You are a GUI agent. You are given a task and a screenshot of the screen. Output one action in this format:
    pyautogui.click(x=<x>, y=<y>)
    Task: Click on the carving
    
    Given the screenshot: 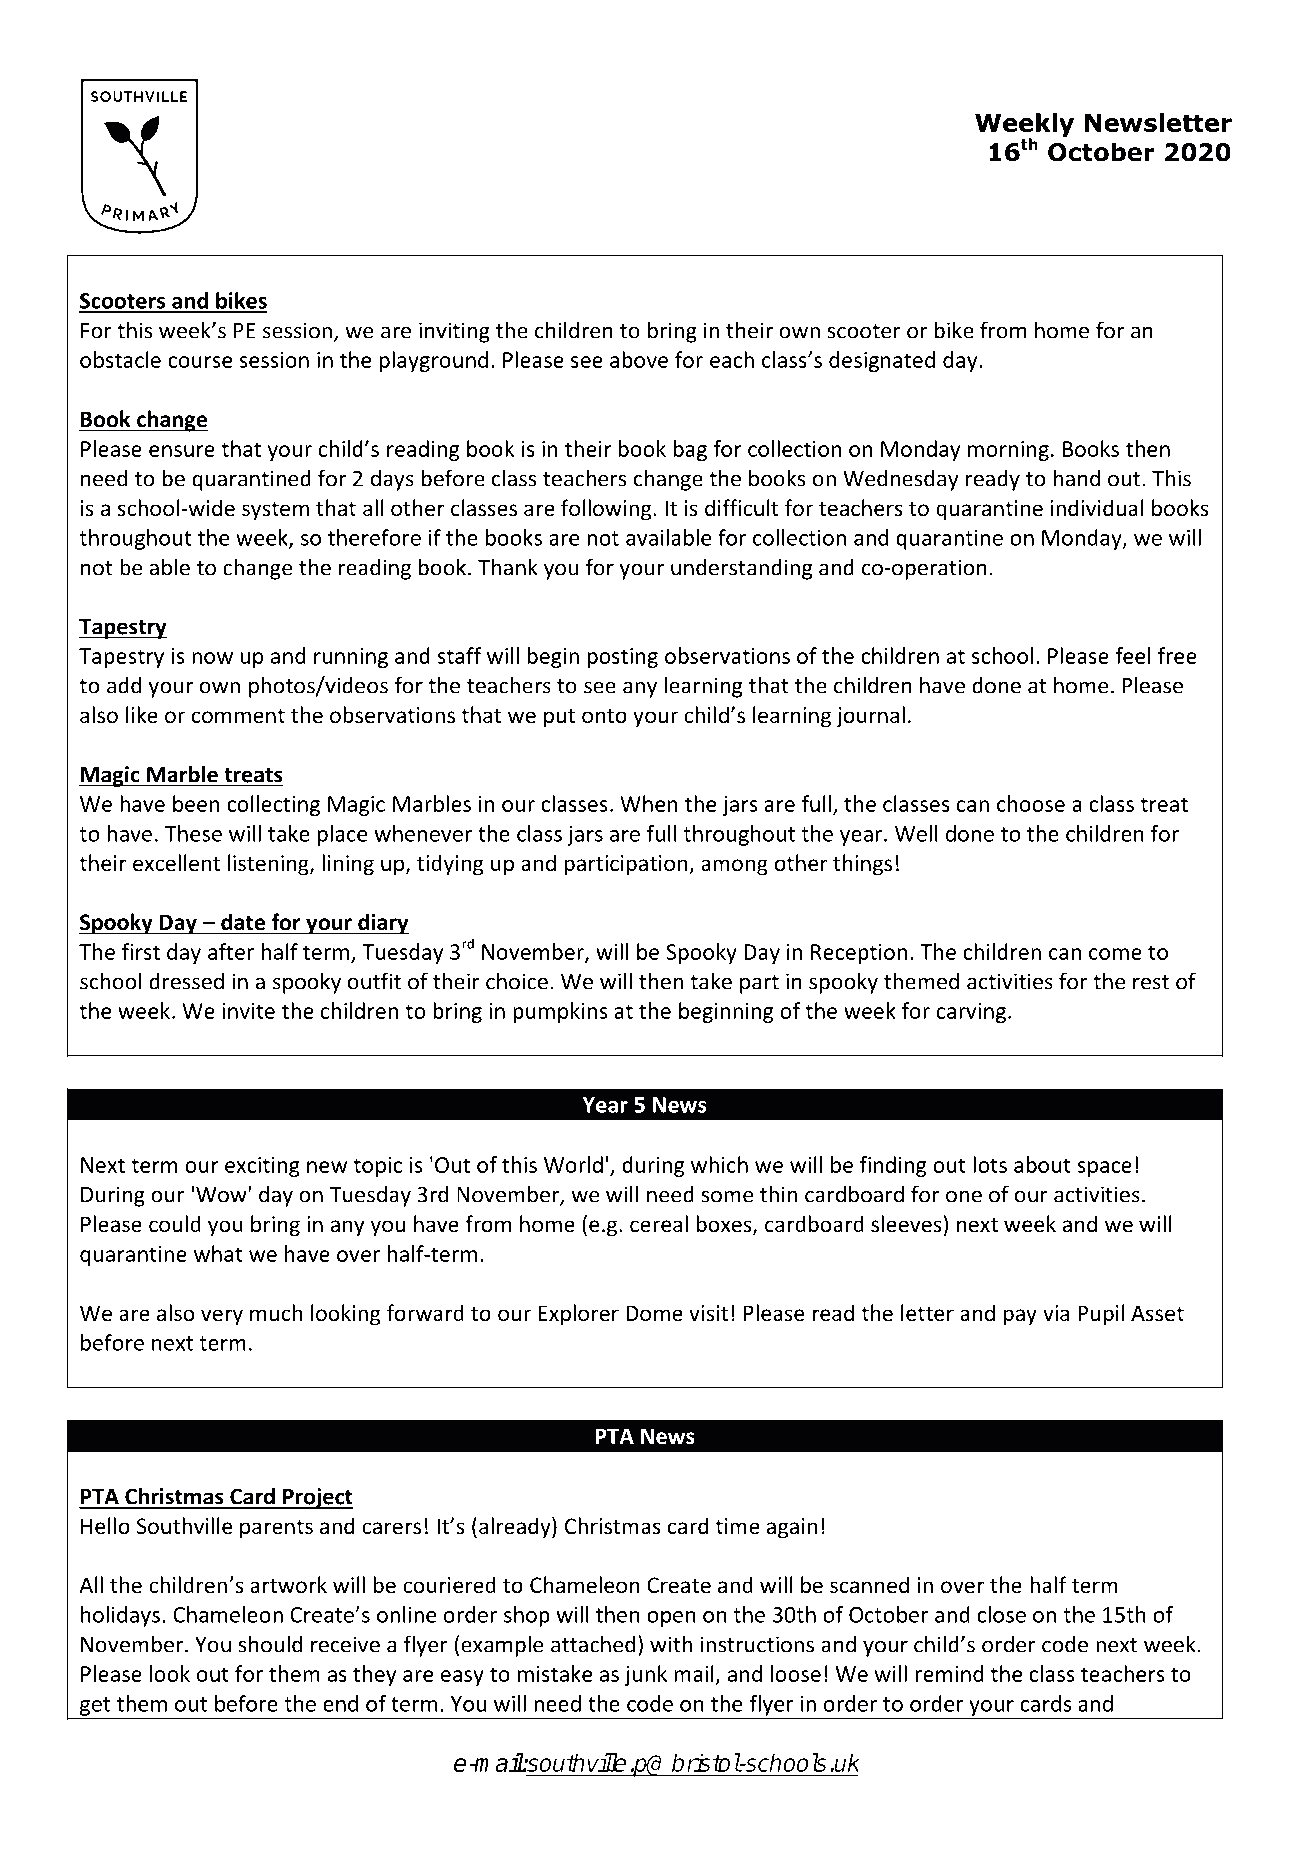 What is the action you would take?
    pyautogui.click(x=971, y=1013)
